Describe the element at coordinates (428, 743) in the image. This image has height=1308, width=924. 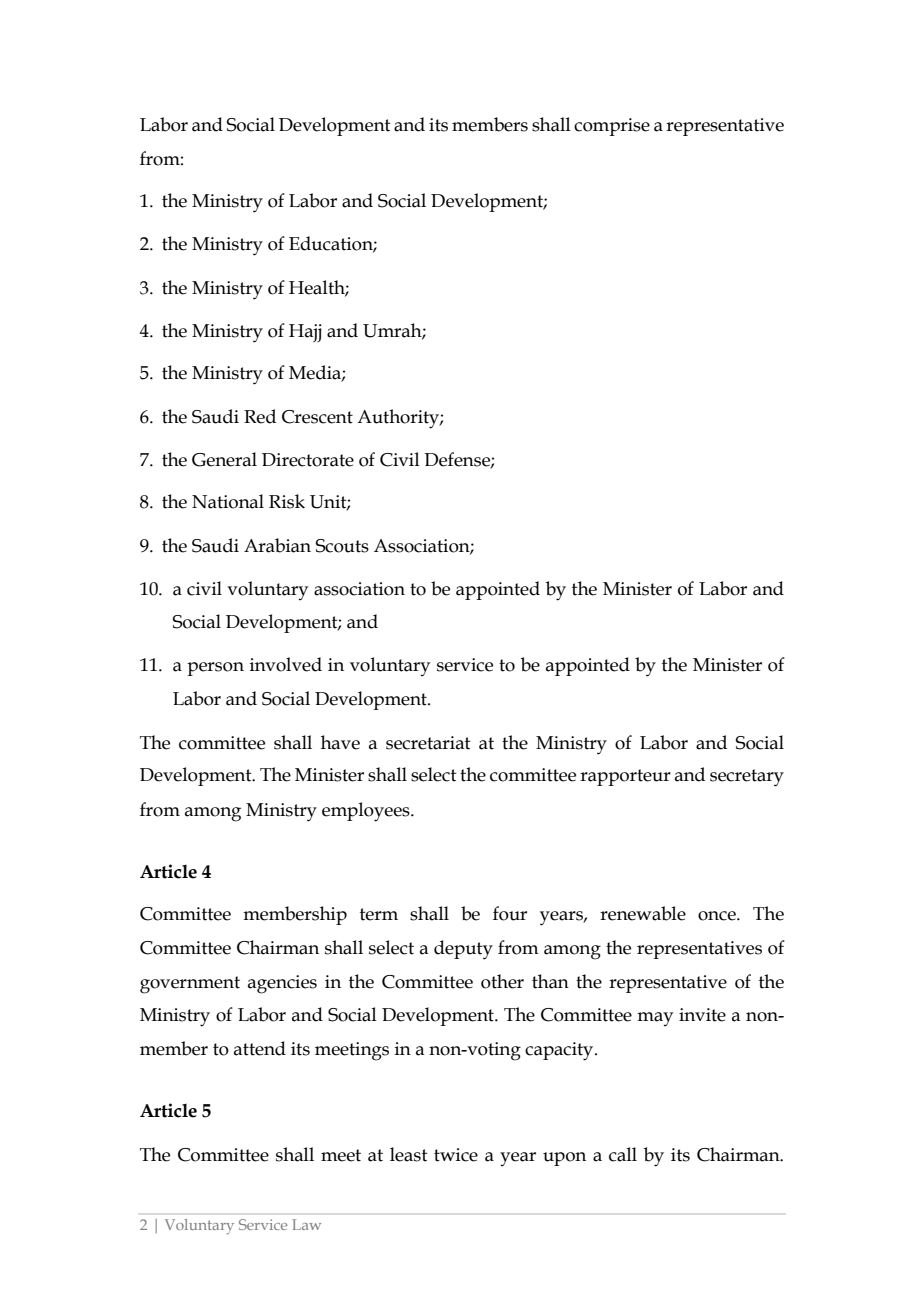
I see `secretariat` at that location.
